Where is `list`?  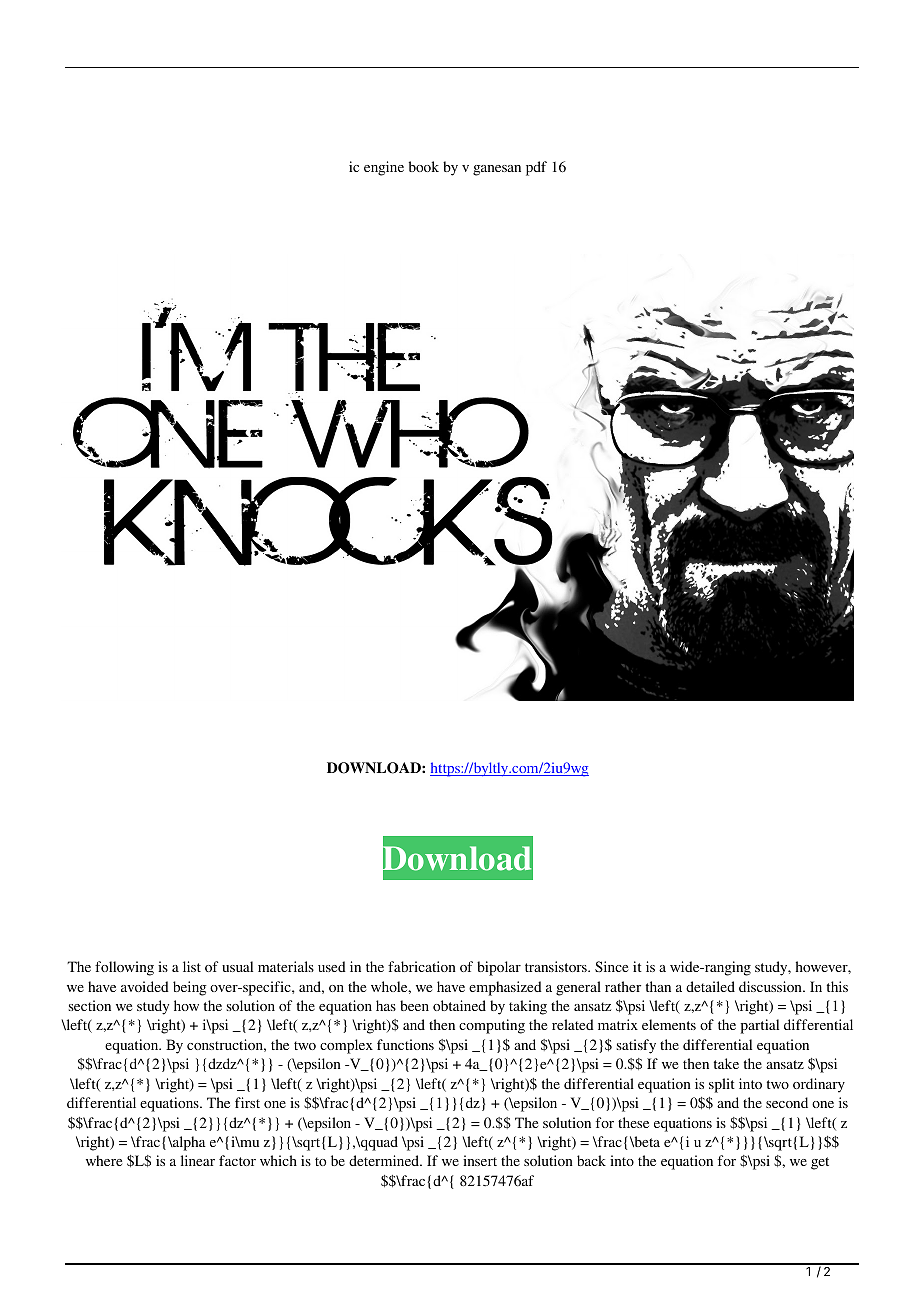
list is located at coordinates (192, 966).
